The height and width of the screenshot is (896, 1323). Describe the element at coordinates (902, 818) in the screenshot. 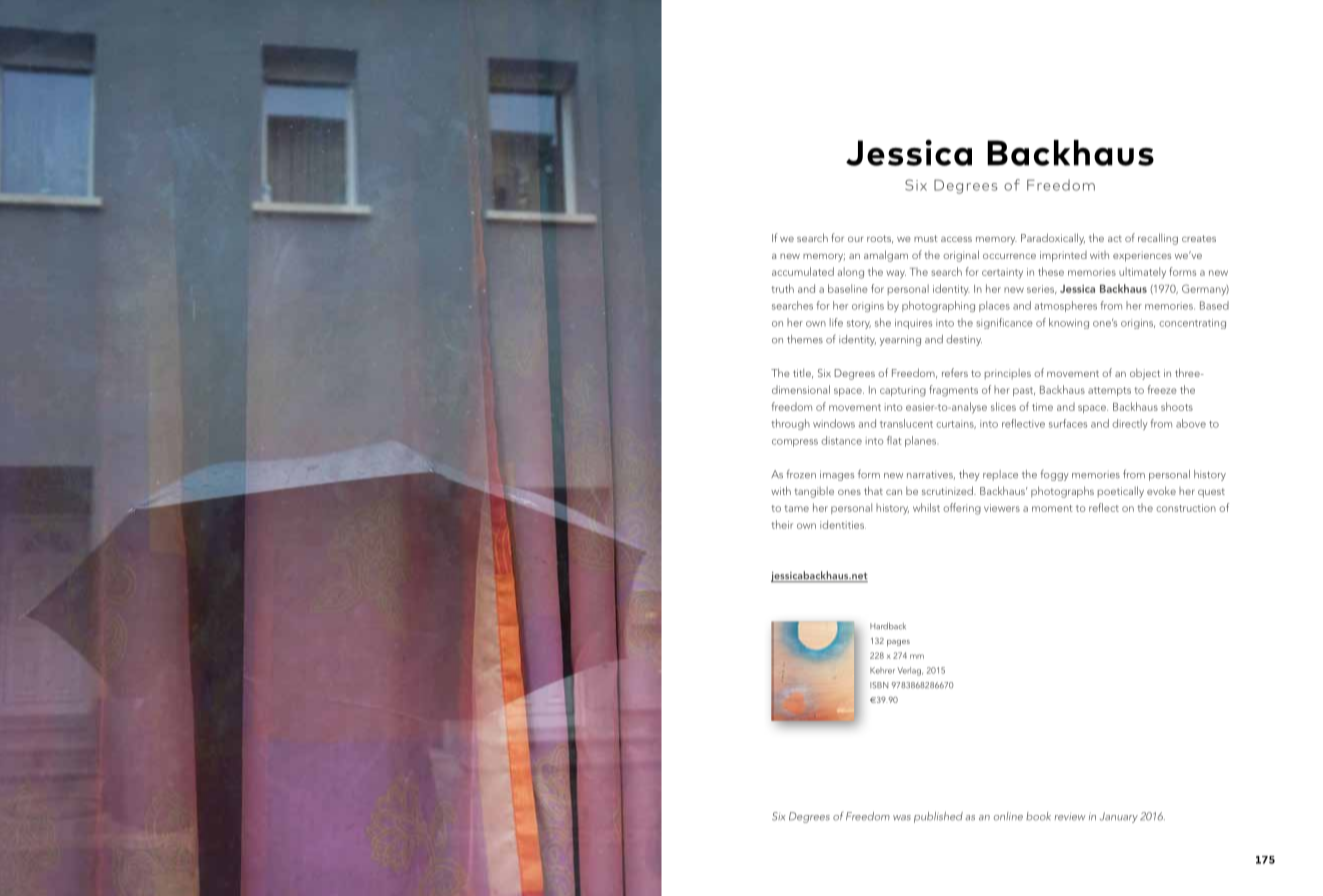

I see `was` at that location.
